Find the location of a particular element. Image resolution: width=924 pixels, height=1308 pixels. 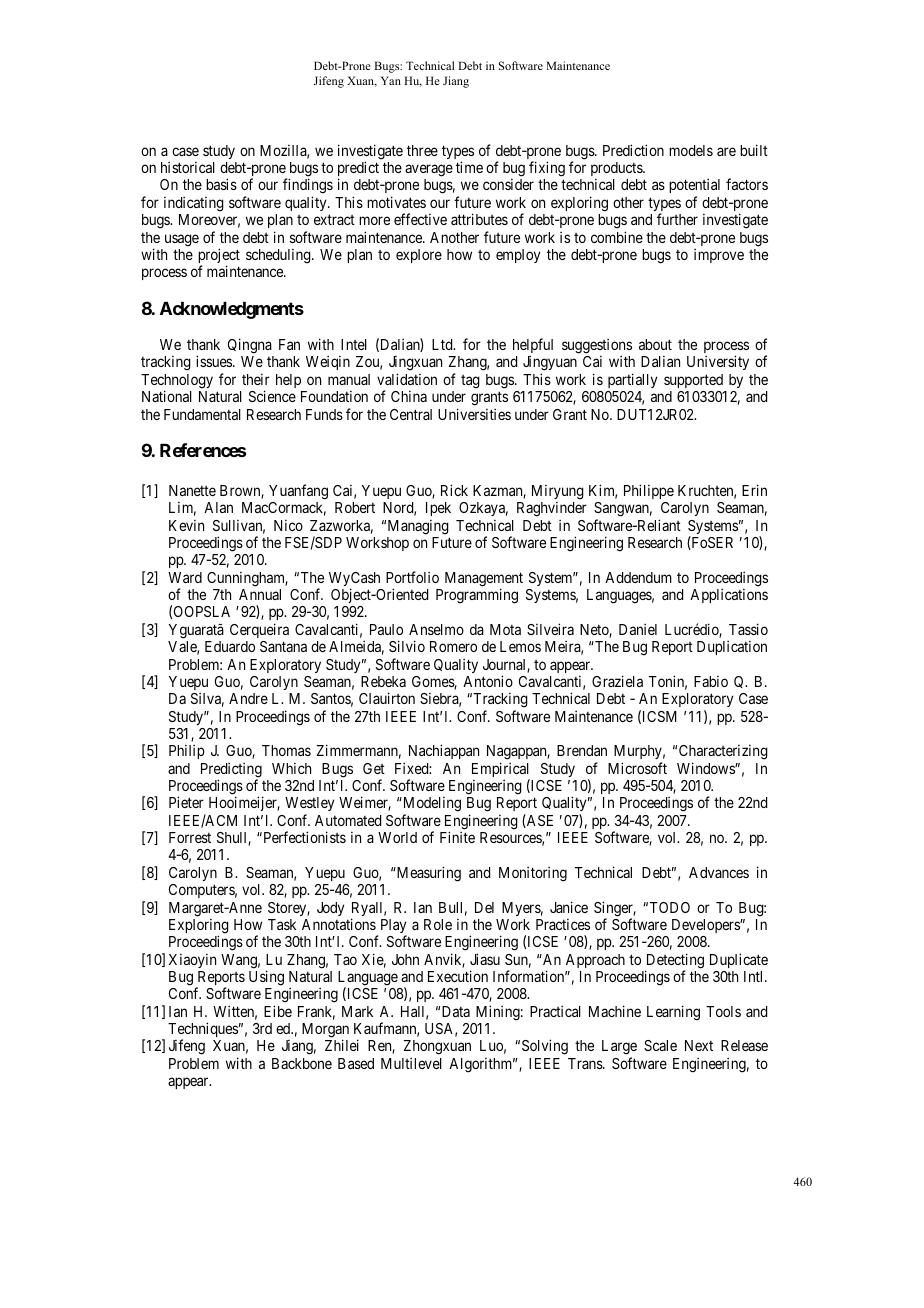

Fabio is located at coordinates (711, 681).
